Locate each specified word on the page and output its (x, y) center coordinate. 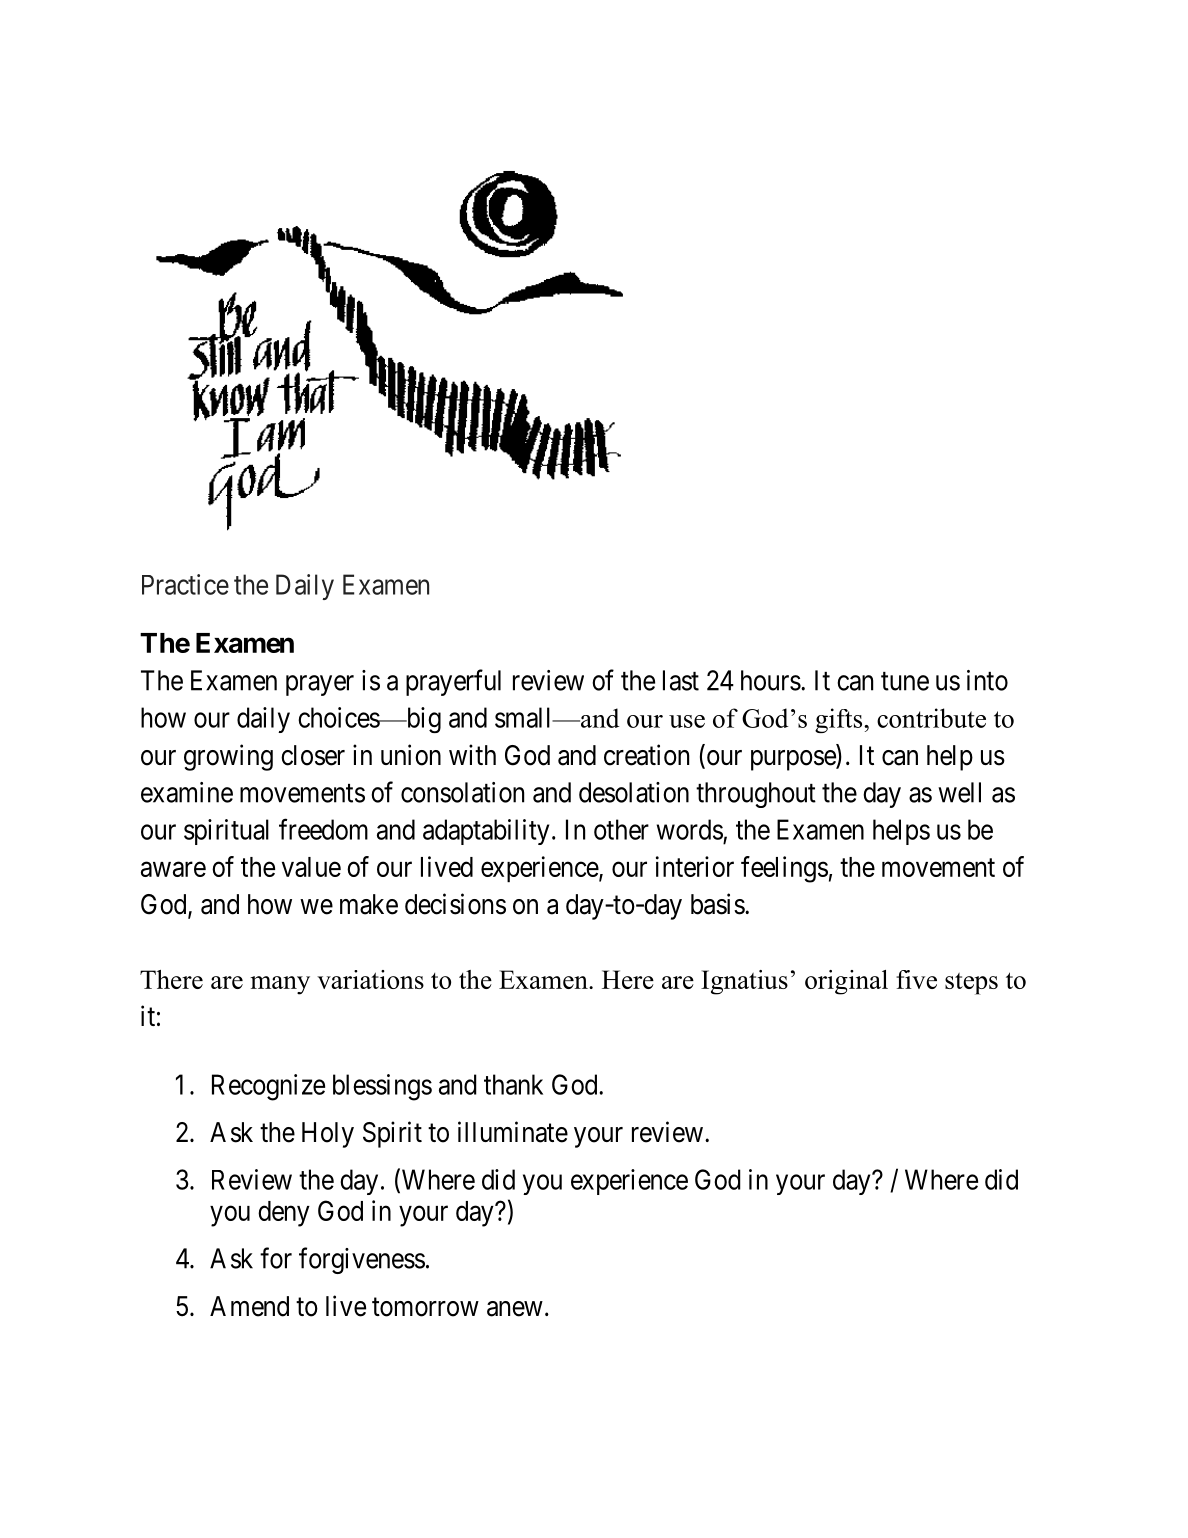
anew (515, 1309)
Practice (185, 584)
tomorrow (425, 1307)
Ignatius (744, 982)
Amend (249, 1306)
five (916, 979)
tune (905, 681)
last (681, 680)
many (280, 985)
